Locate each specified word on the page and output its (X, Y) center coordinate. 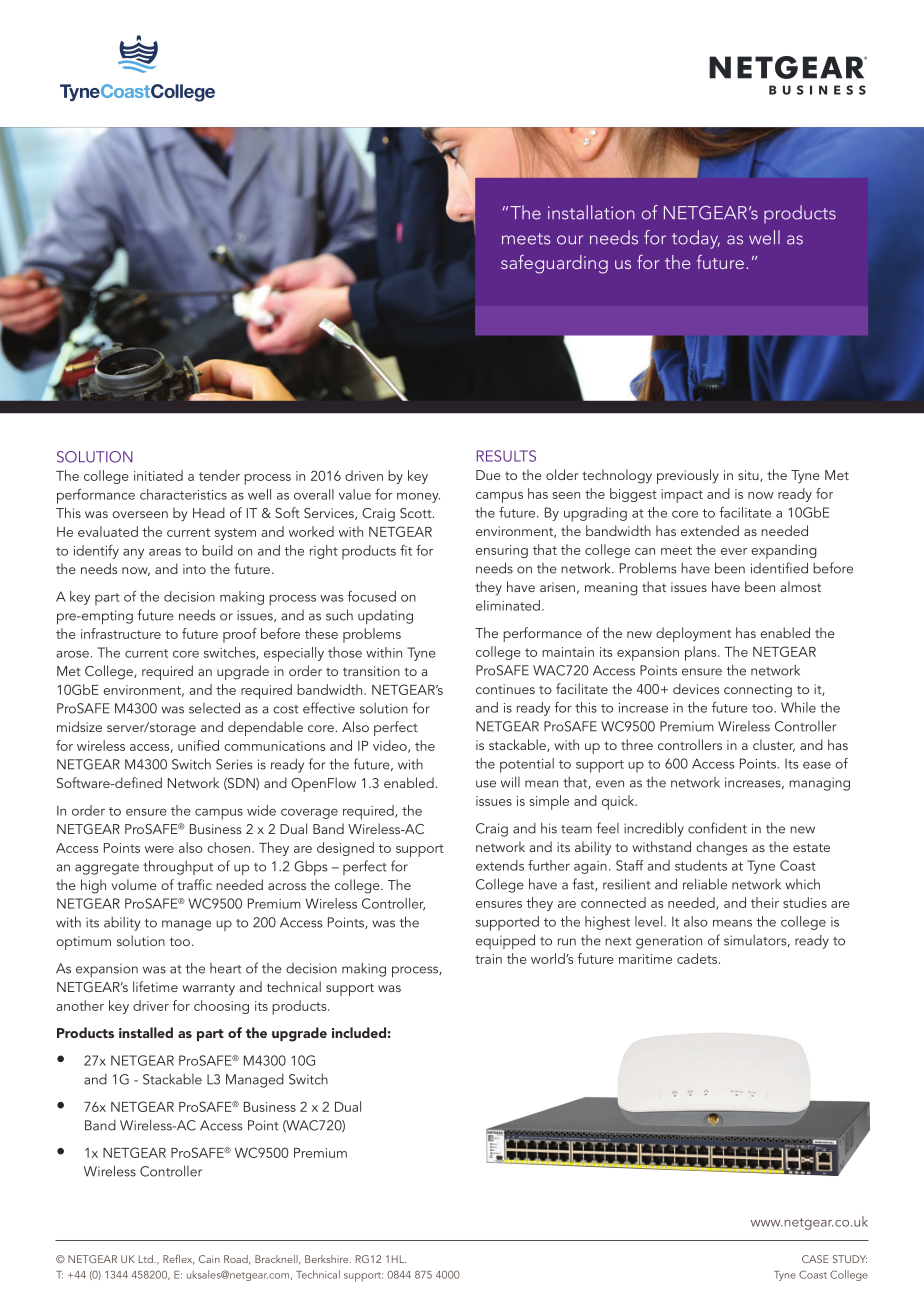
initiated (158, 475)
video (391, 746)
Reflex (179, 1259)
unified (198, 745)
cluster (774, 745)
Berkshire (328, 1259)
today (696, 239)
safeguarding (554, 264)
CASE (815, 1259)
